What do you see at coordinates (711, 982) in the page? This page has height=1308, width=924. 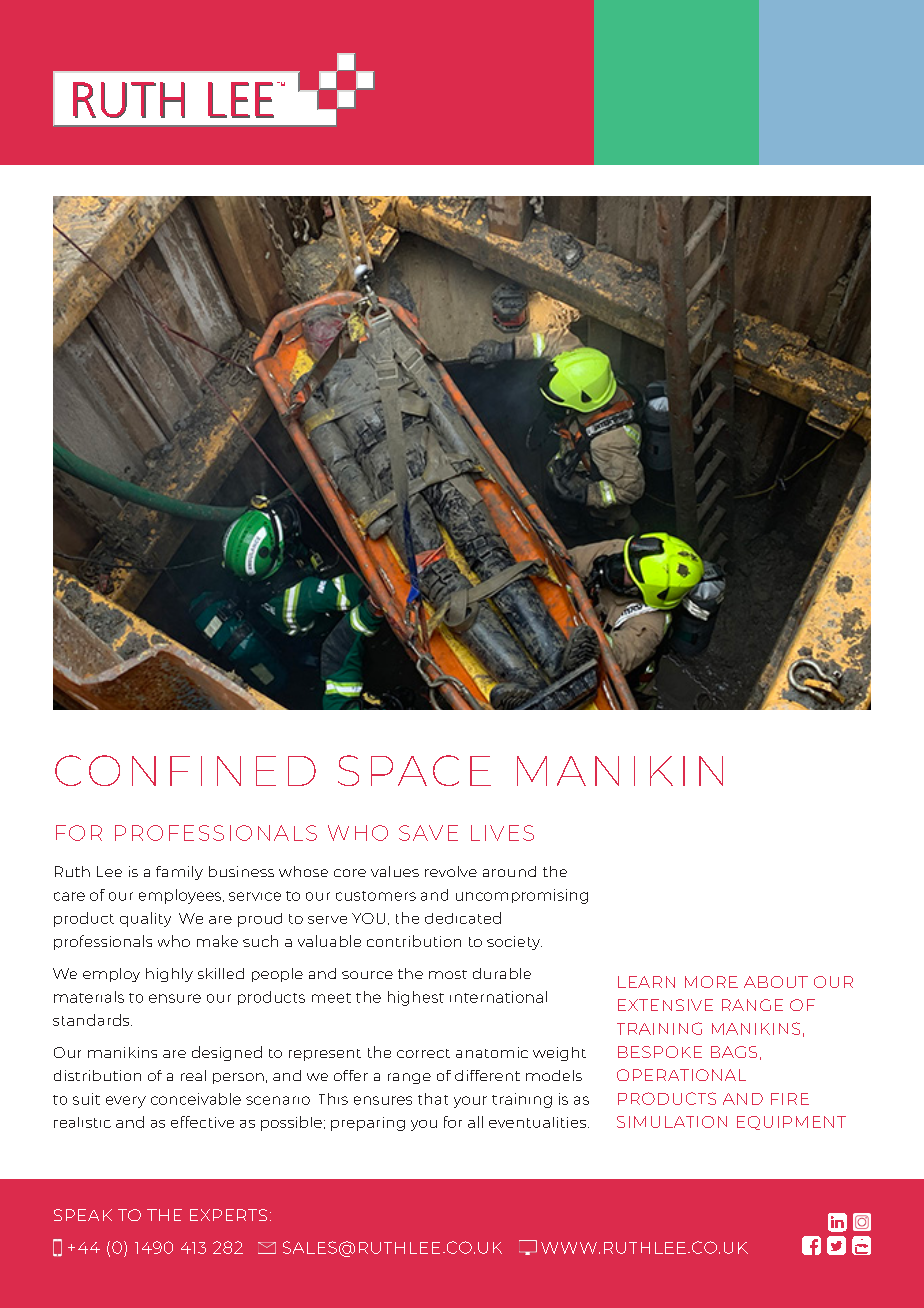 I see `MORE` at bounding box center [711, 982].
